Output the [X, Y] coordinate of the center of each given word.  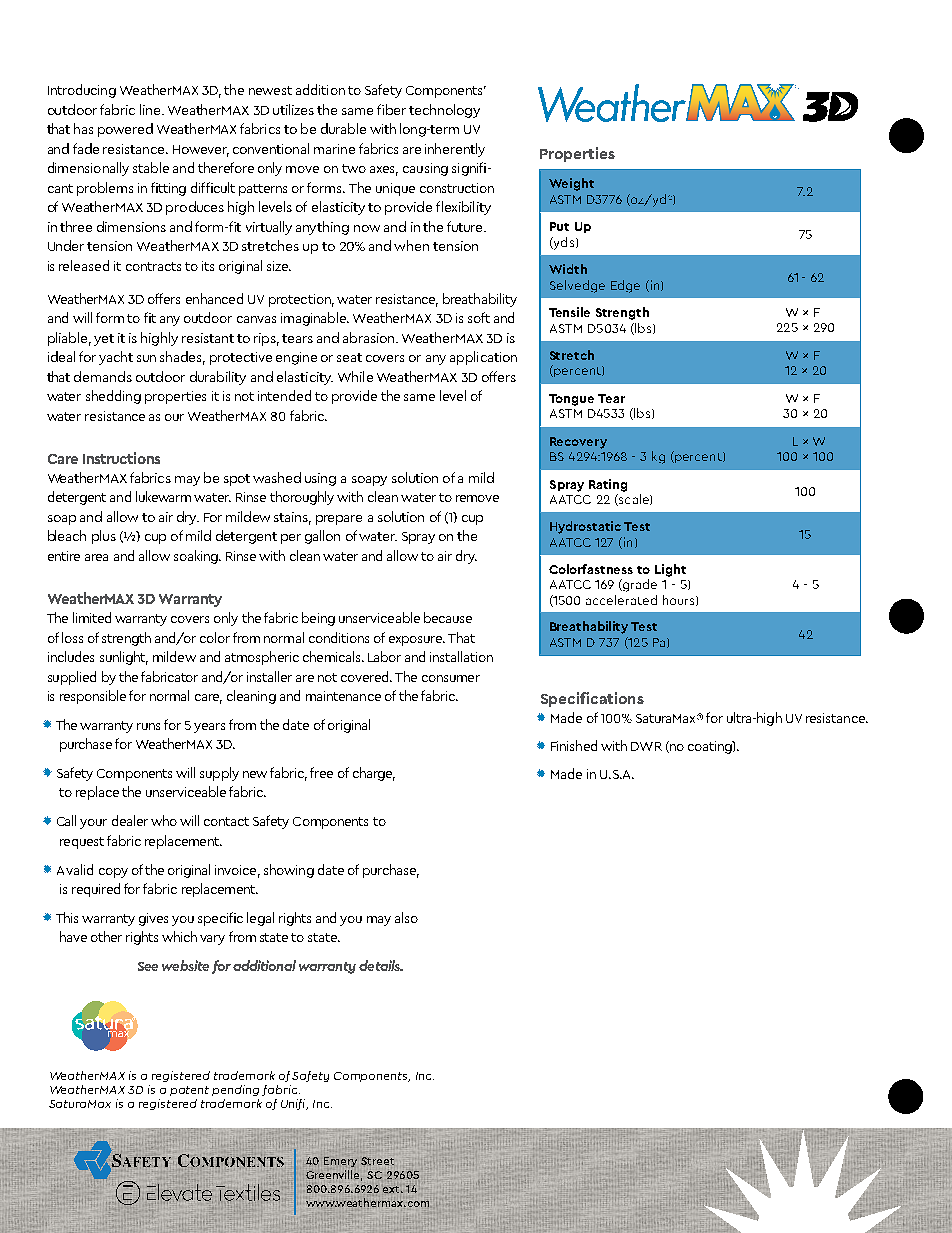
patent [189, 1091]
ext [393, 1189]
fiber [391, 109]
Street [377, 1161]
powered [125, 130]
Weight [571, 184]
